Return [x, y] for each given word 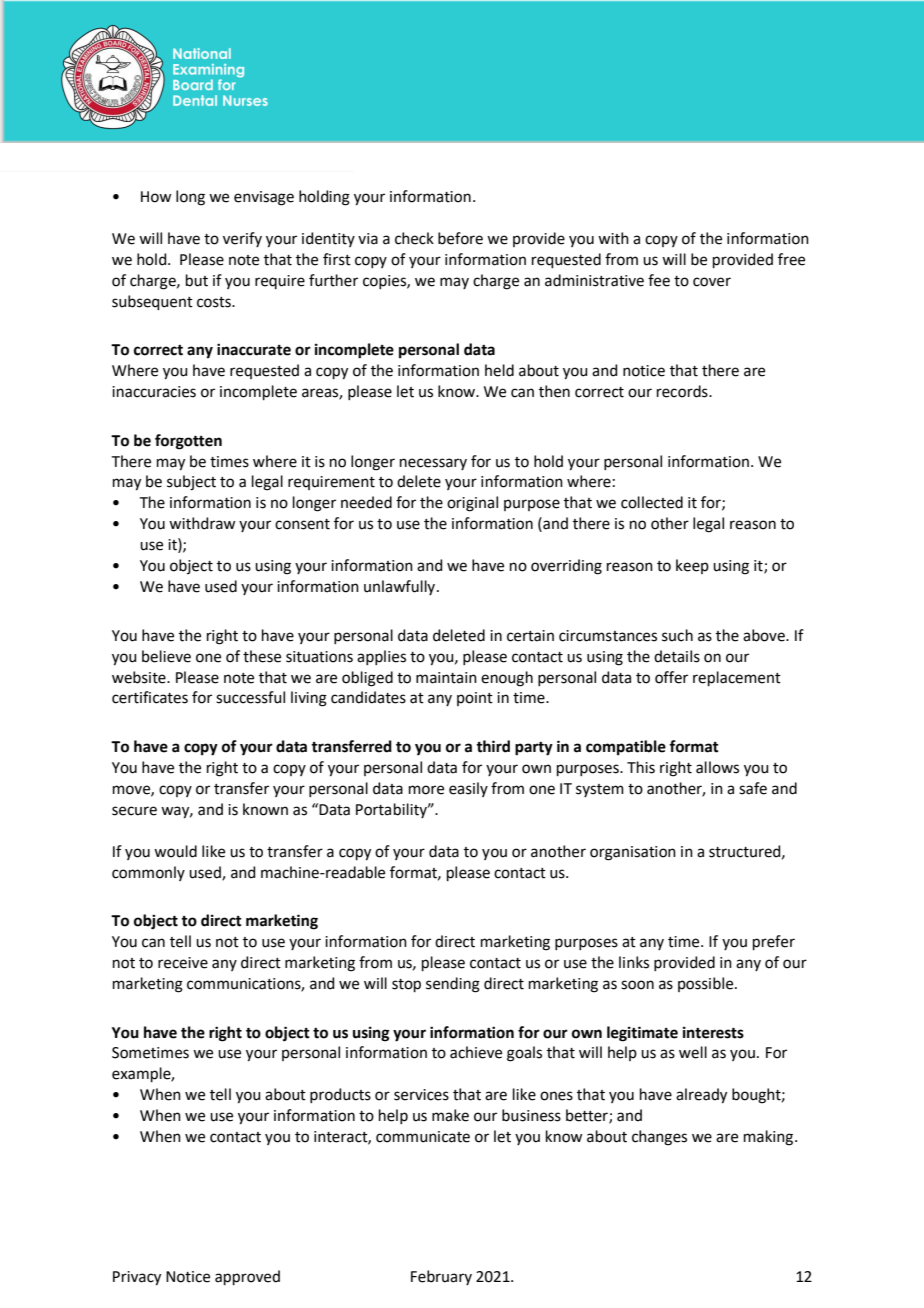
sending [453, 985]
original [472, 504]
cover [712, 282]
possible [707, 984]
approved [247, 1277]
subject [191, 483]
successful [250, 697]
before [460, 238]
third [493, 746]
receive [183, 963]
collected [652, 502]
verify [242, 239]
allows [717, 767]
